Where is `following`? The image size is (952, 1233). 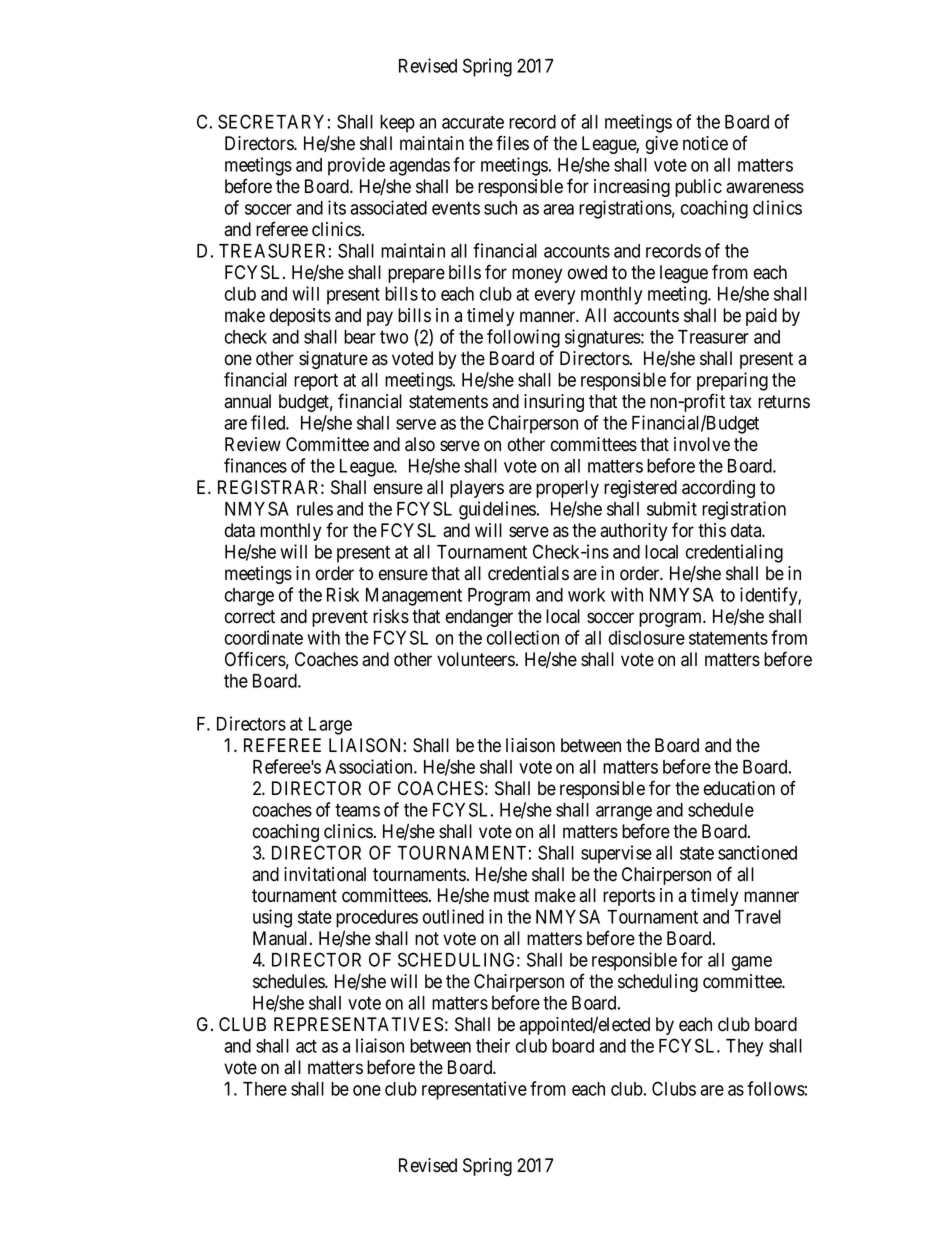
following is located at coordinates (523, 338).
